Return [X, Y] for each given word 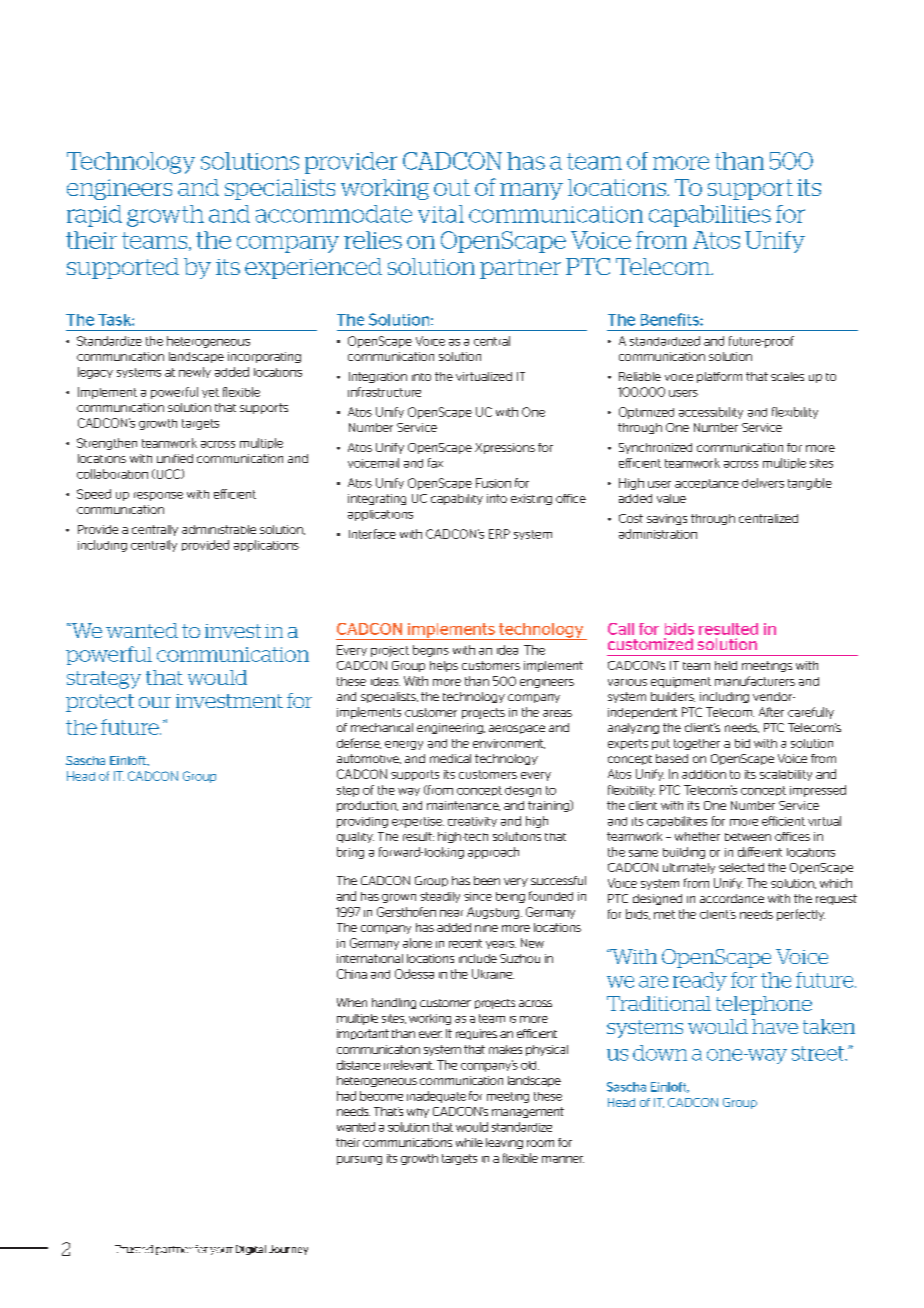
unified [175, 458]
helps [444, 666]
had [346, 1096]
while [469, 1142]
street [819, 1053]
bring [350, 853]
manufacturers [755, 681]
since [478, 896]
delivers [763, 483]
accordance [732, 898]
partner [520, 269]
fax [435, 463]
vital [441, 214]
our [155, 702]
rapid [94, 216]
